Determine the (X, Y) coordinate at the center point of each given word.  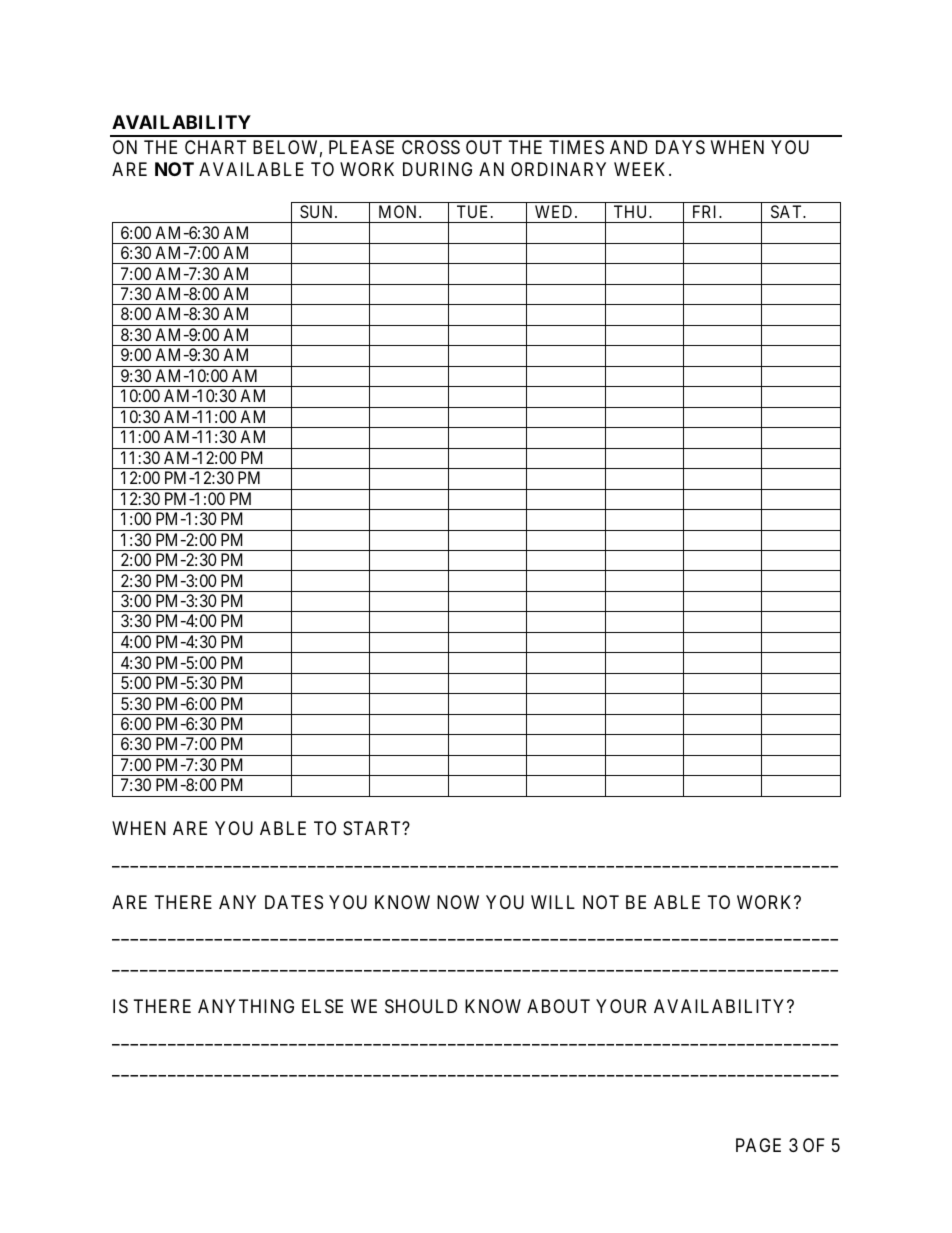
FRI (707, 211)
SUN (318, 211)
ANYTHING (246, 1006)
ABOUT (558, 1006)
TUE (474, 211)
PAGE (758, 1145)
